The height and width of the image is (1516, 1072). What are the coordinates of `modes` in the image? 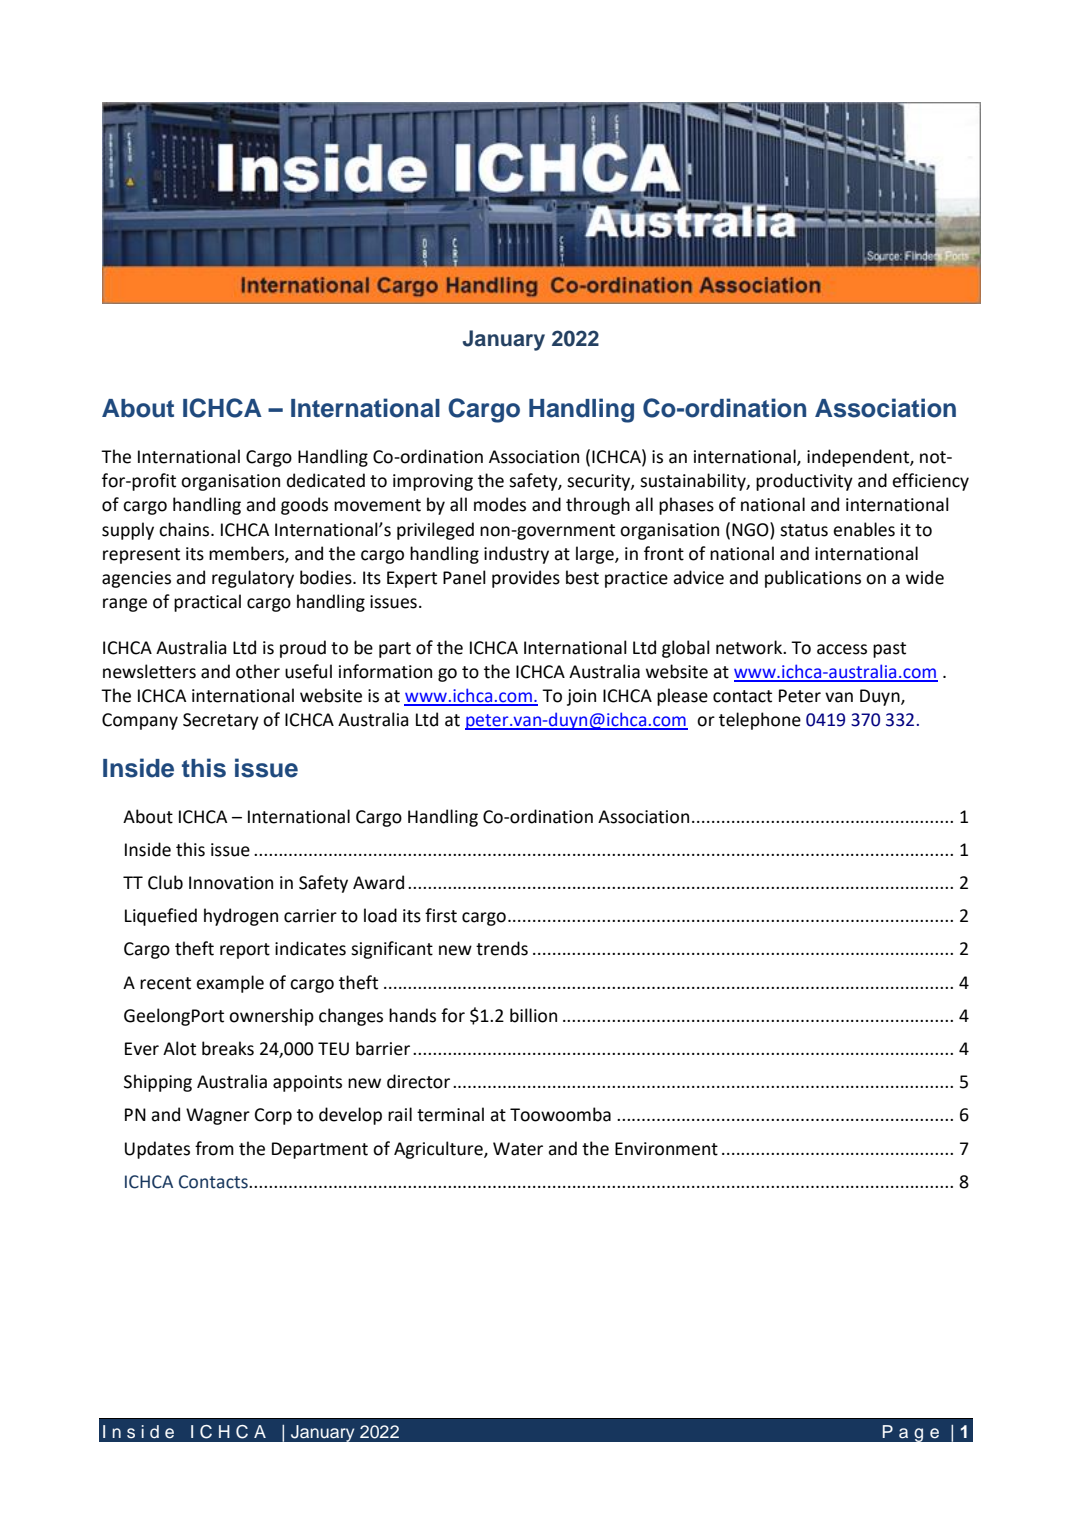 It's located at (500, 504).
